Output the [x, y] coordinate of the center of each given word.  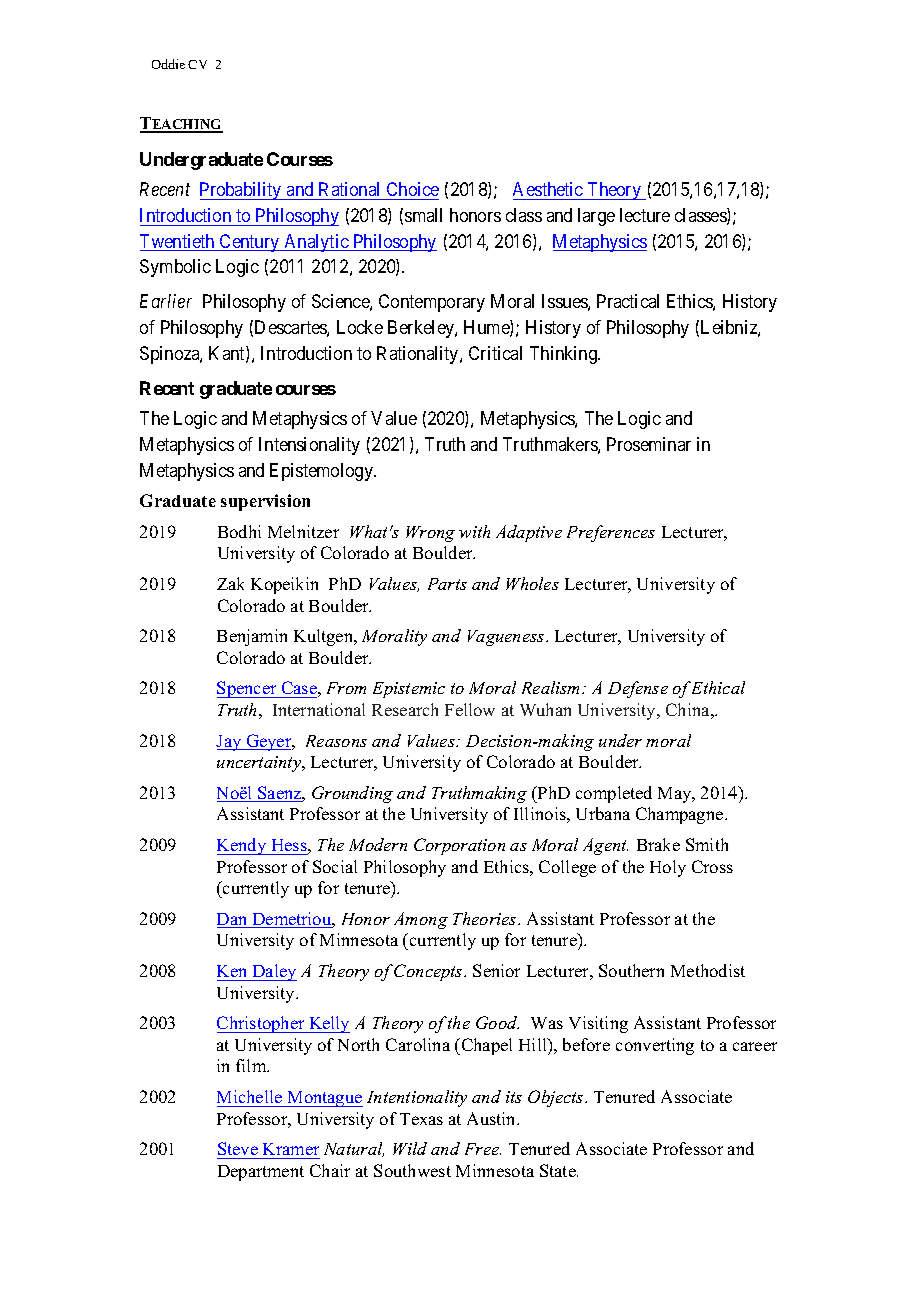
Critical [495, 353]
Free [483, 1149]
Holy [668, 868]
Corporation [459, 846]
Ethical [718, 687]
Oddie [168, 64]
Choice [413, 189]
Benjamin [252, 637]
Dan [233, 920]
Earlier [166, 301]
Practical [628, 301]
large [596, 217]
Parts [447, 584]
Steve [238, 1148]
